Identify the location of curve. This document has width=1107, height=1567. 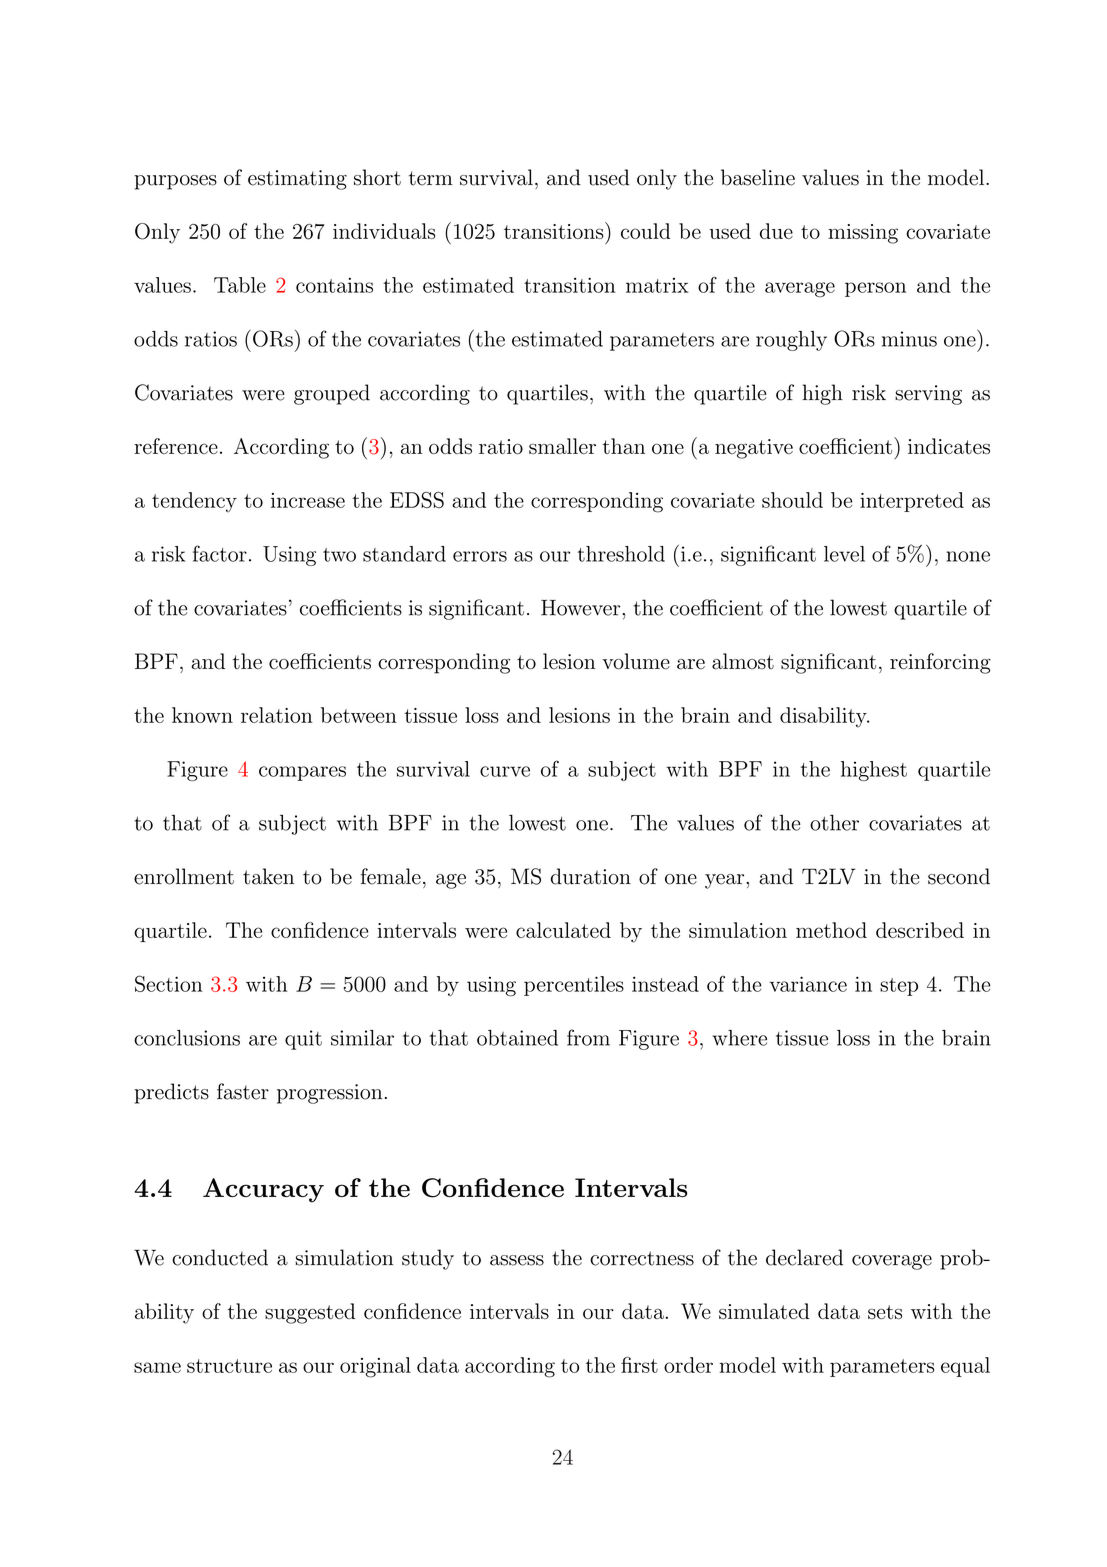
(505, 771).
